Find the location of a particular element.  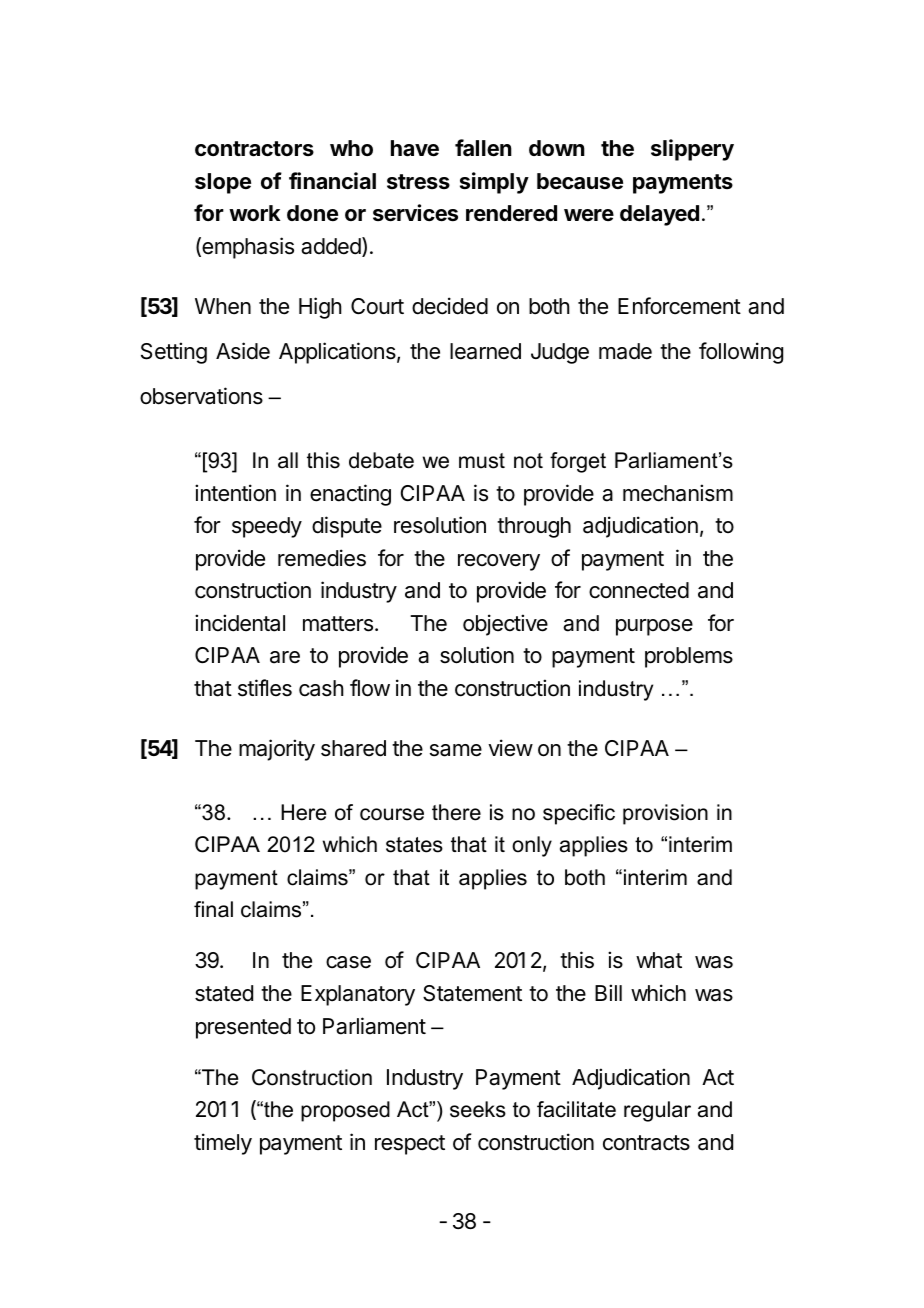

majority is located at coordinates (277, 750).
